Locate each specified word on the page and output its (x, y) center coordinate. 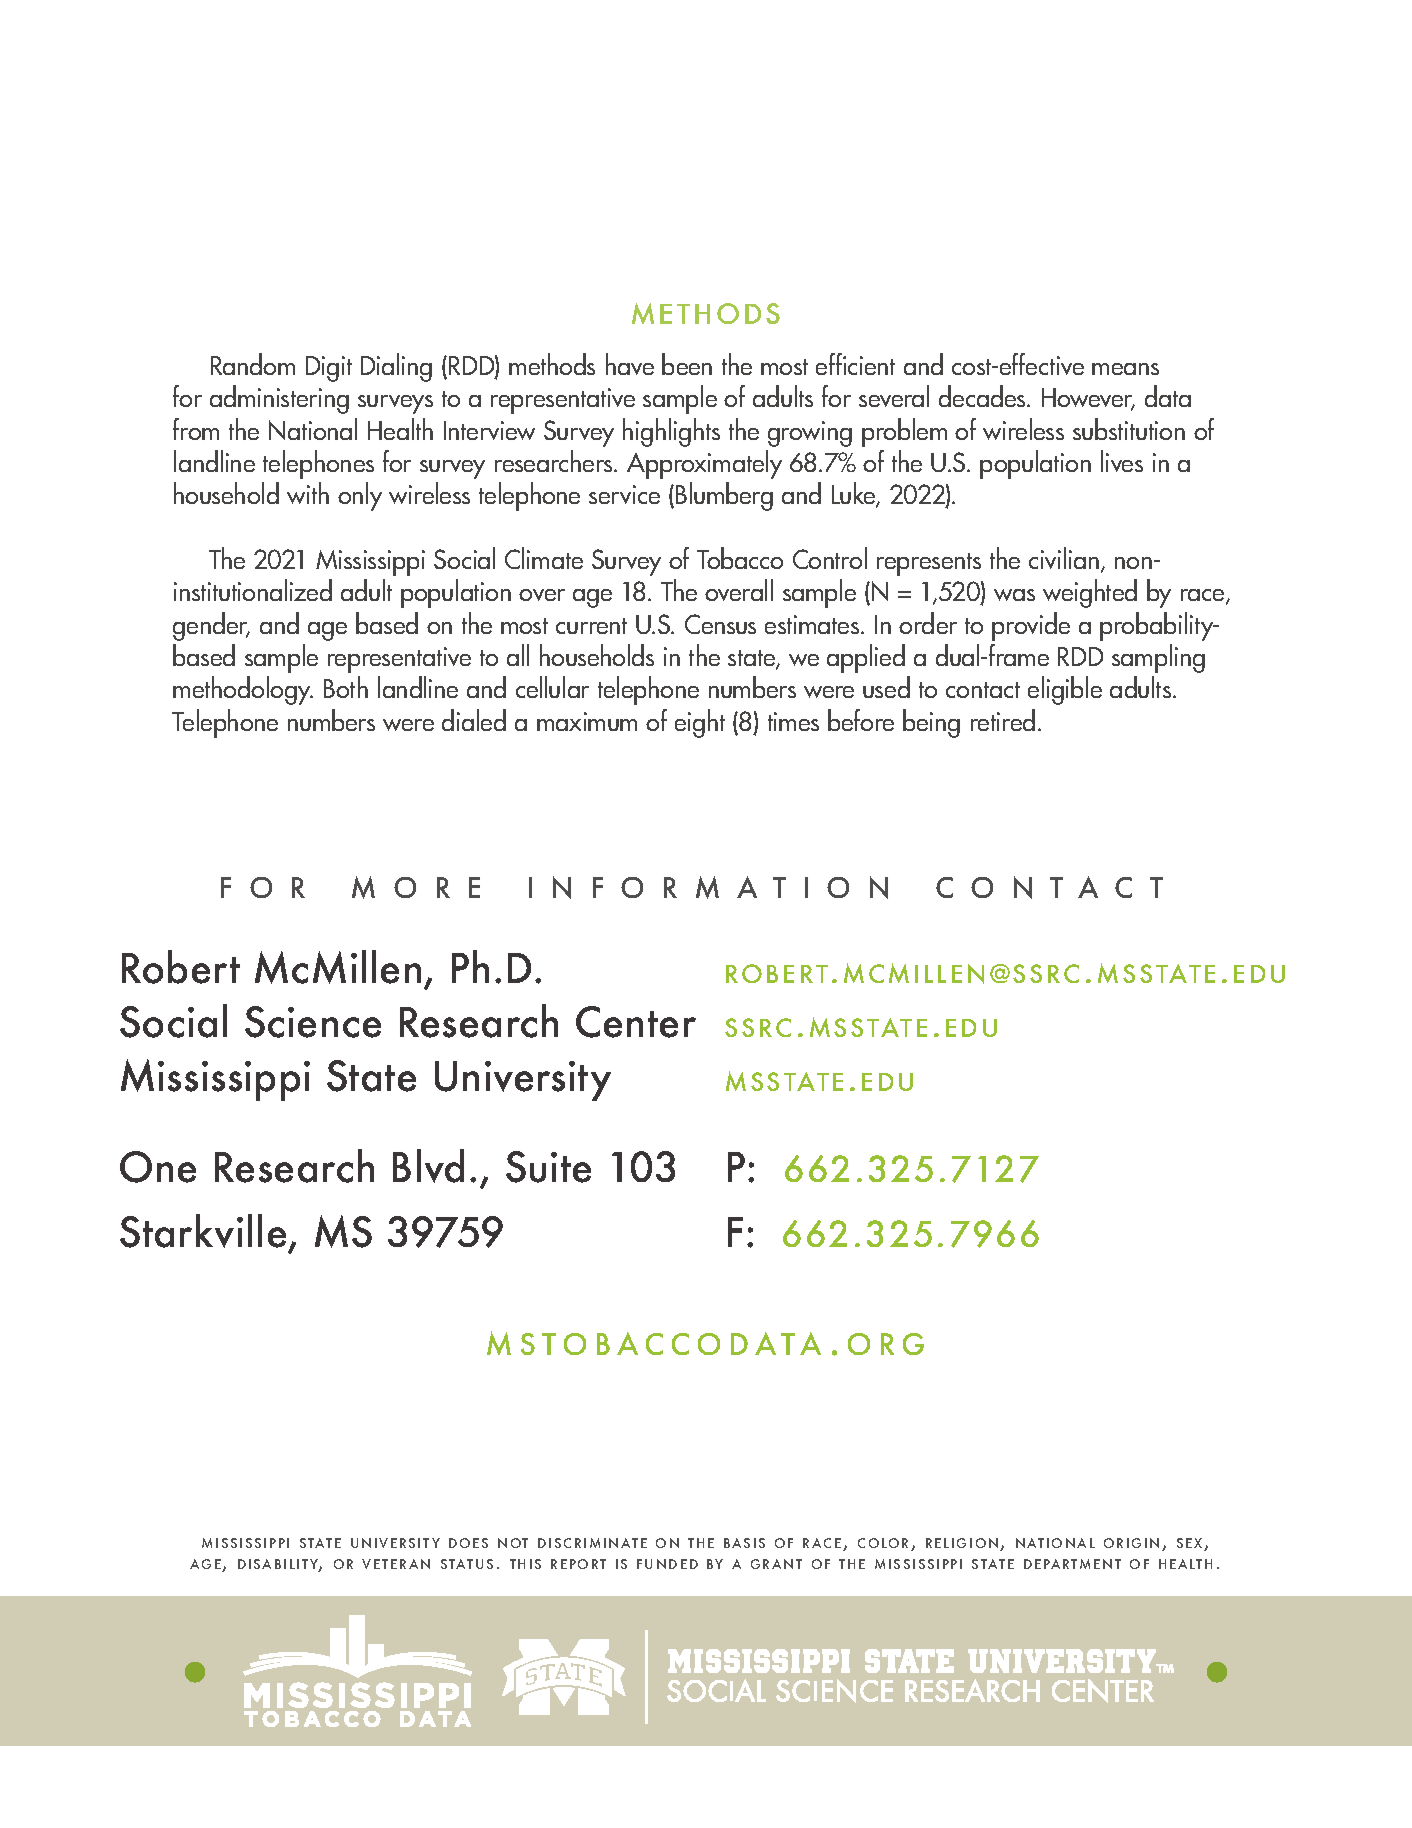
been (687, 364)
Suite (548, 1167)
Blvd (428, 1166)
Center (636, 1022)
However (1088, 399)
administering (279, 399)
